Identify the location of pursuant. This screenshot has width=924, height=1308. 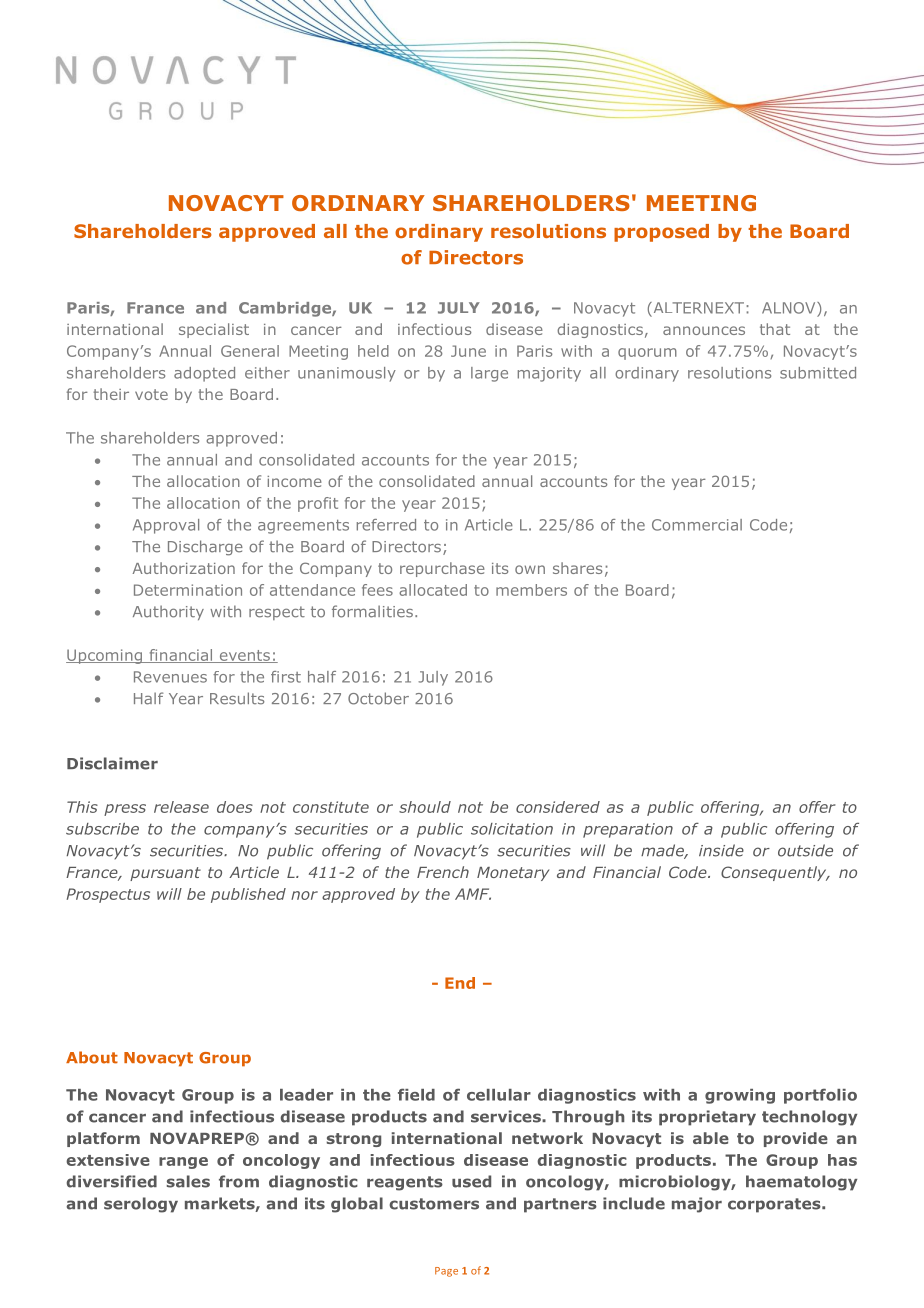
(165, 874).
